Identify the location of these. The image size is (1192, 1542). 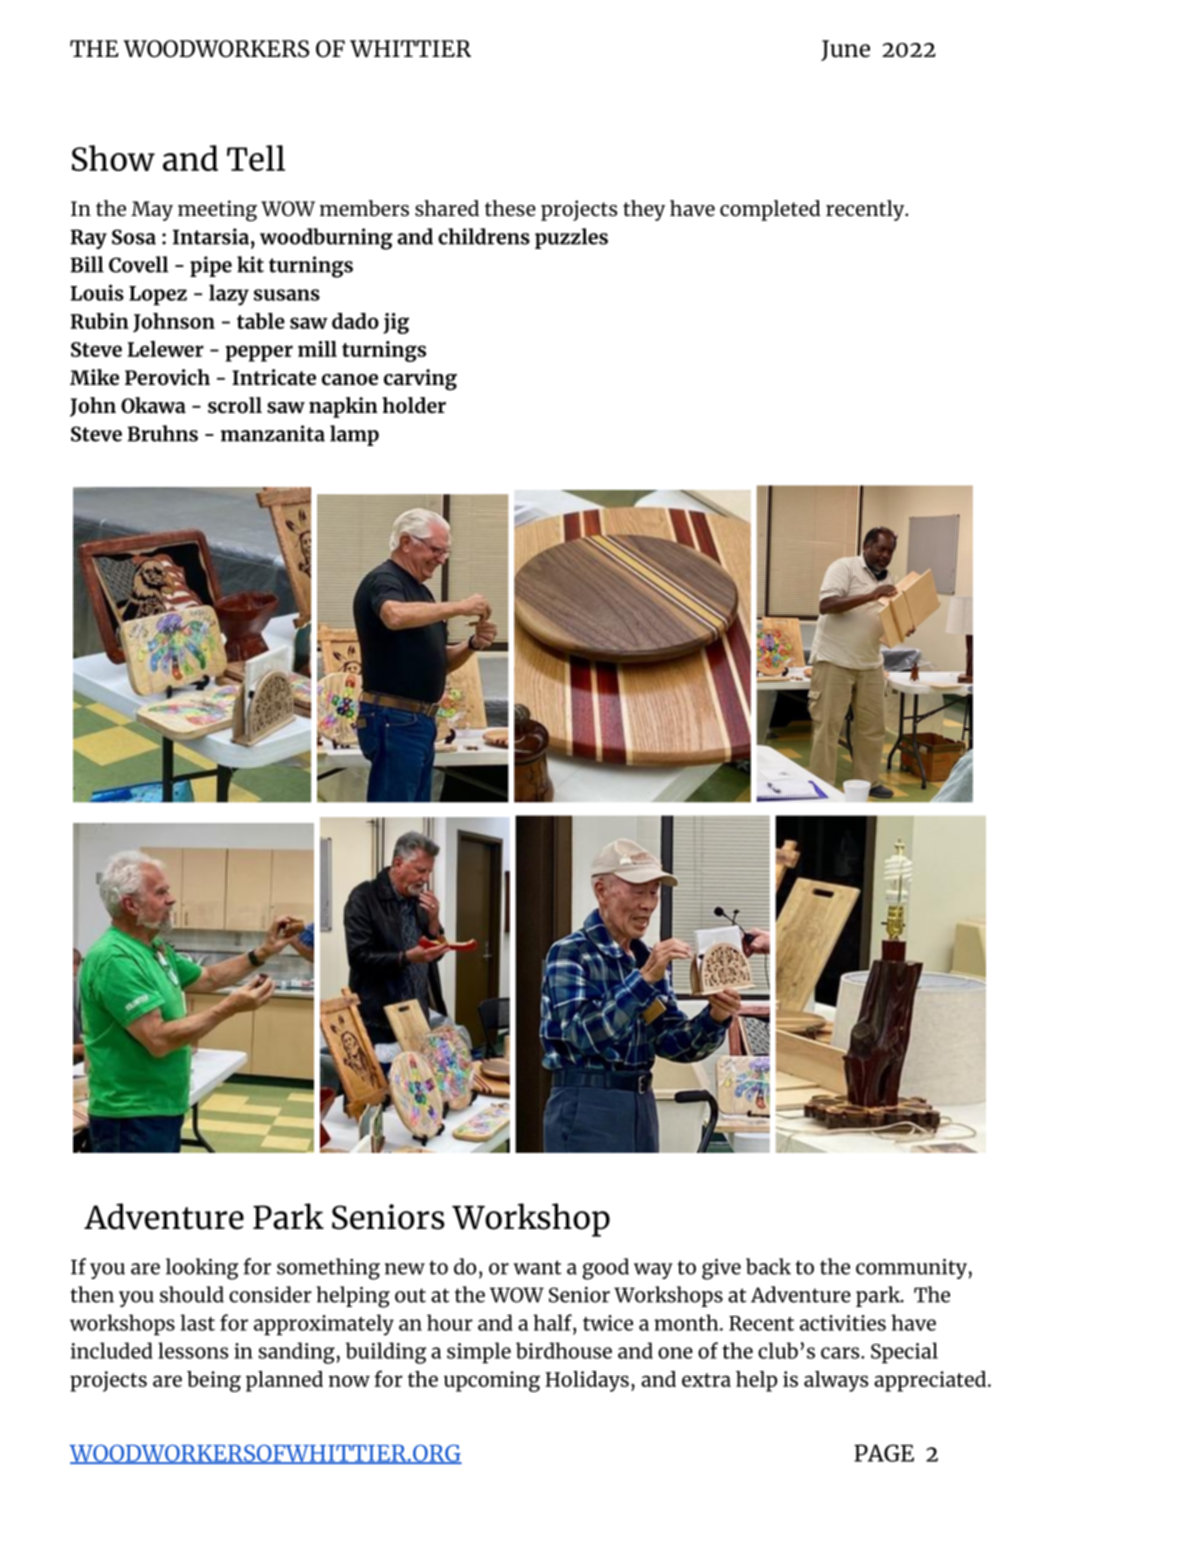
(510, 208).
